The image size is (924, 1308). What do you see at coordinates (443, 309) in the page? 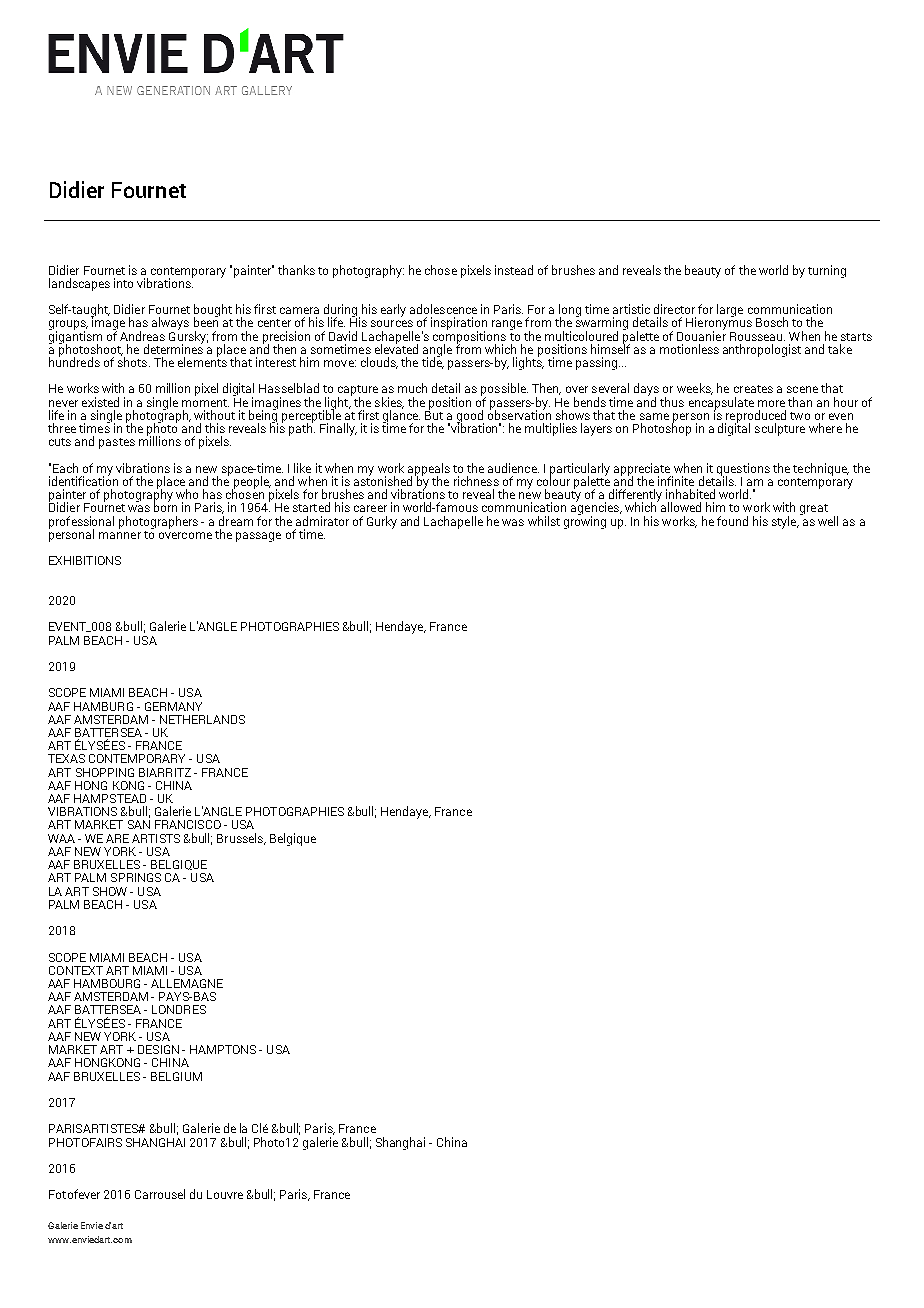
I see `adolescence` at bounding box center [443, 309].
